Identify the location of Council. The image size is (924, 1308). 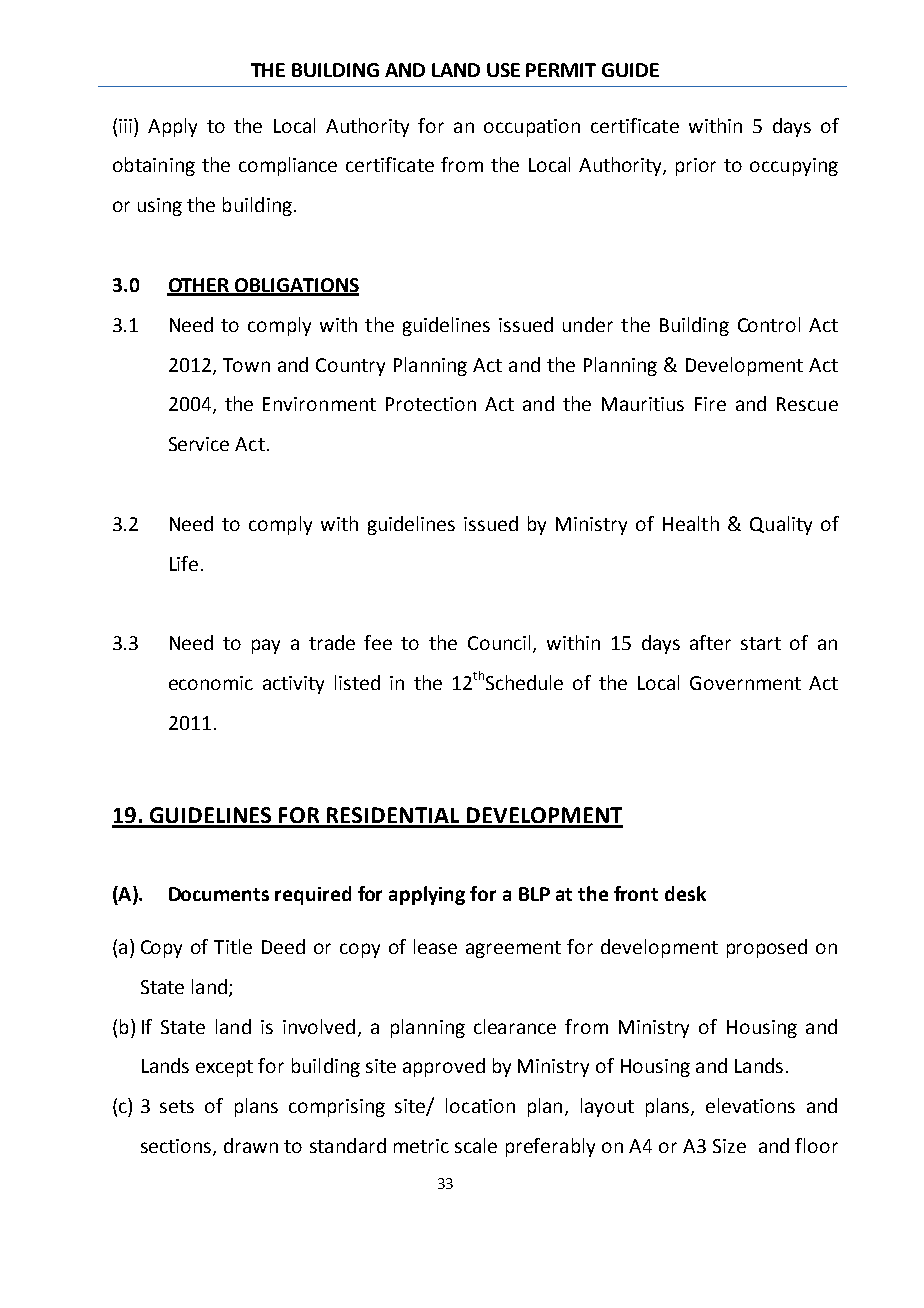
(499, 642).
